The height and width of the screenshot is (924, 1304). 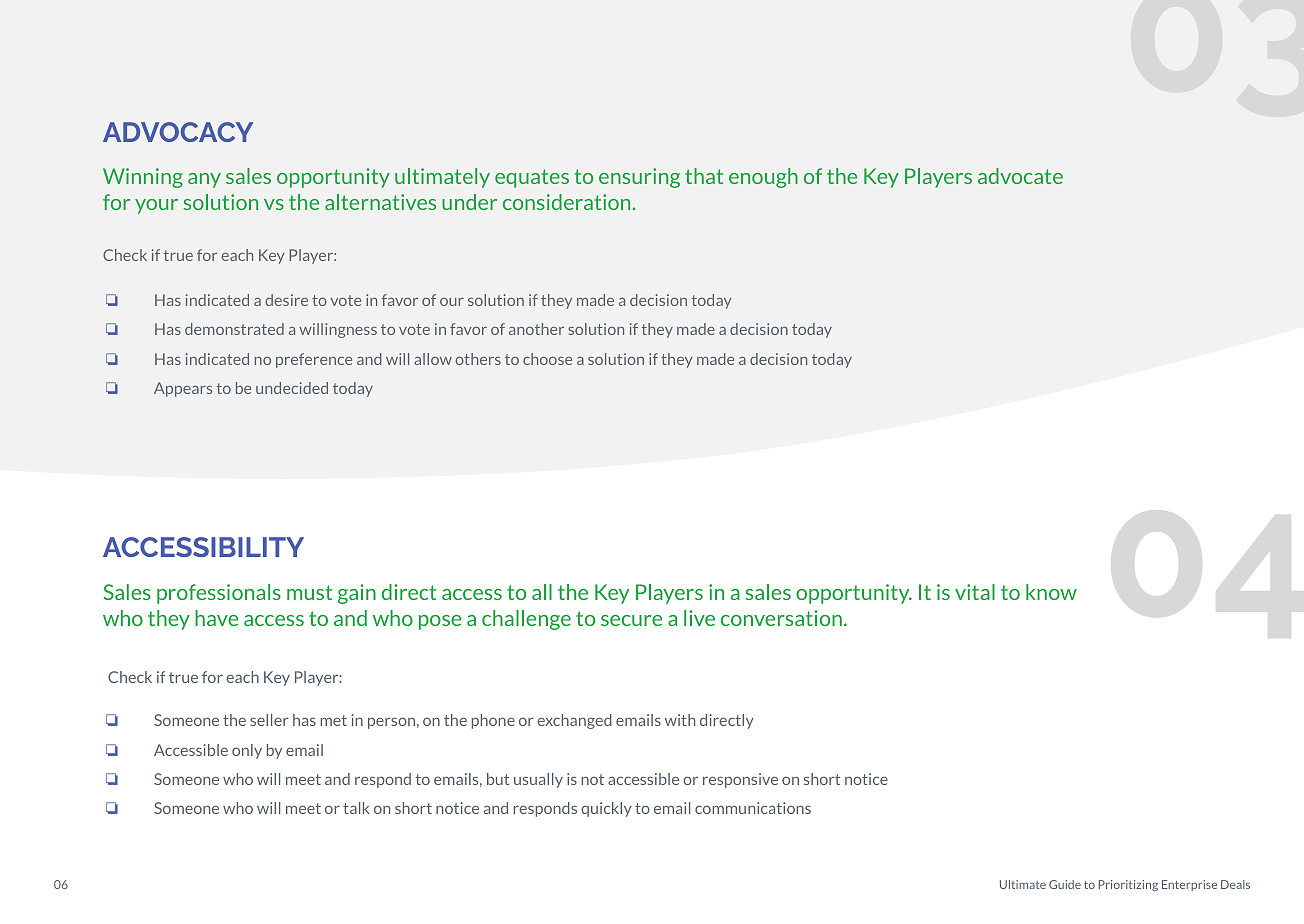 I want to click on must, so click(x=309, y=592).
